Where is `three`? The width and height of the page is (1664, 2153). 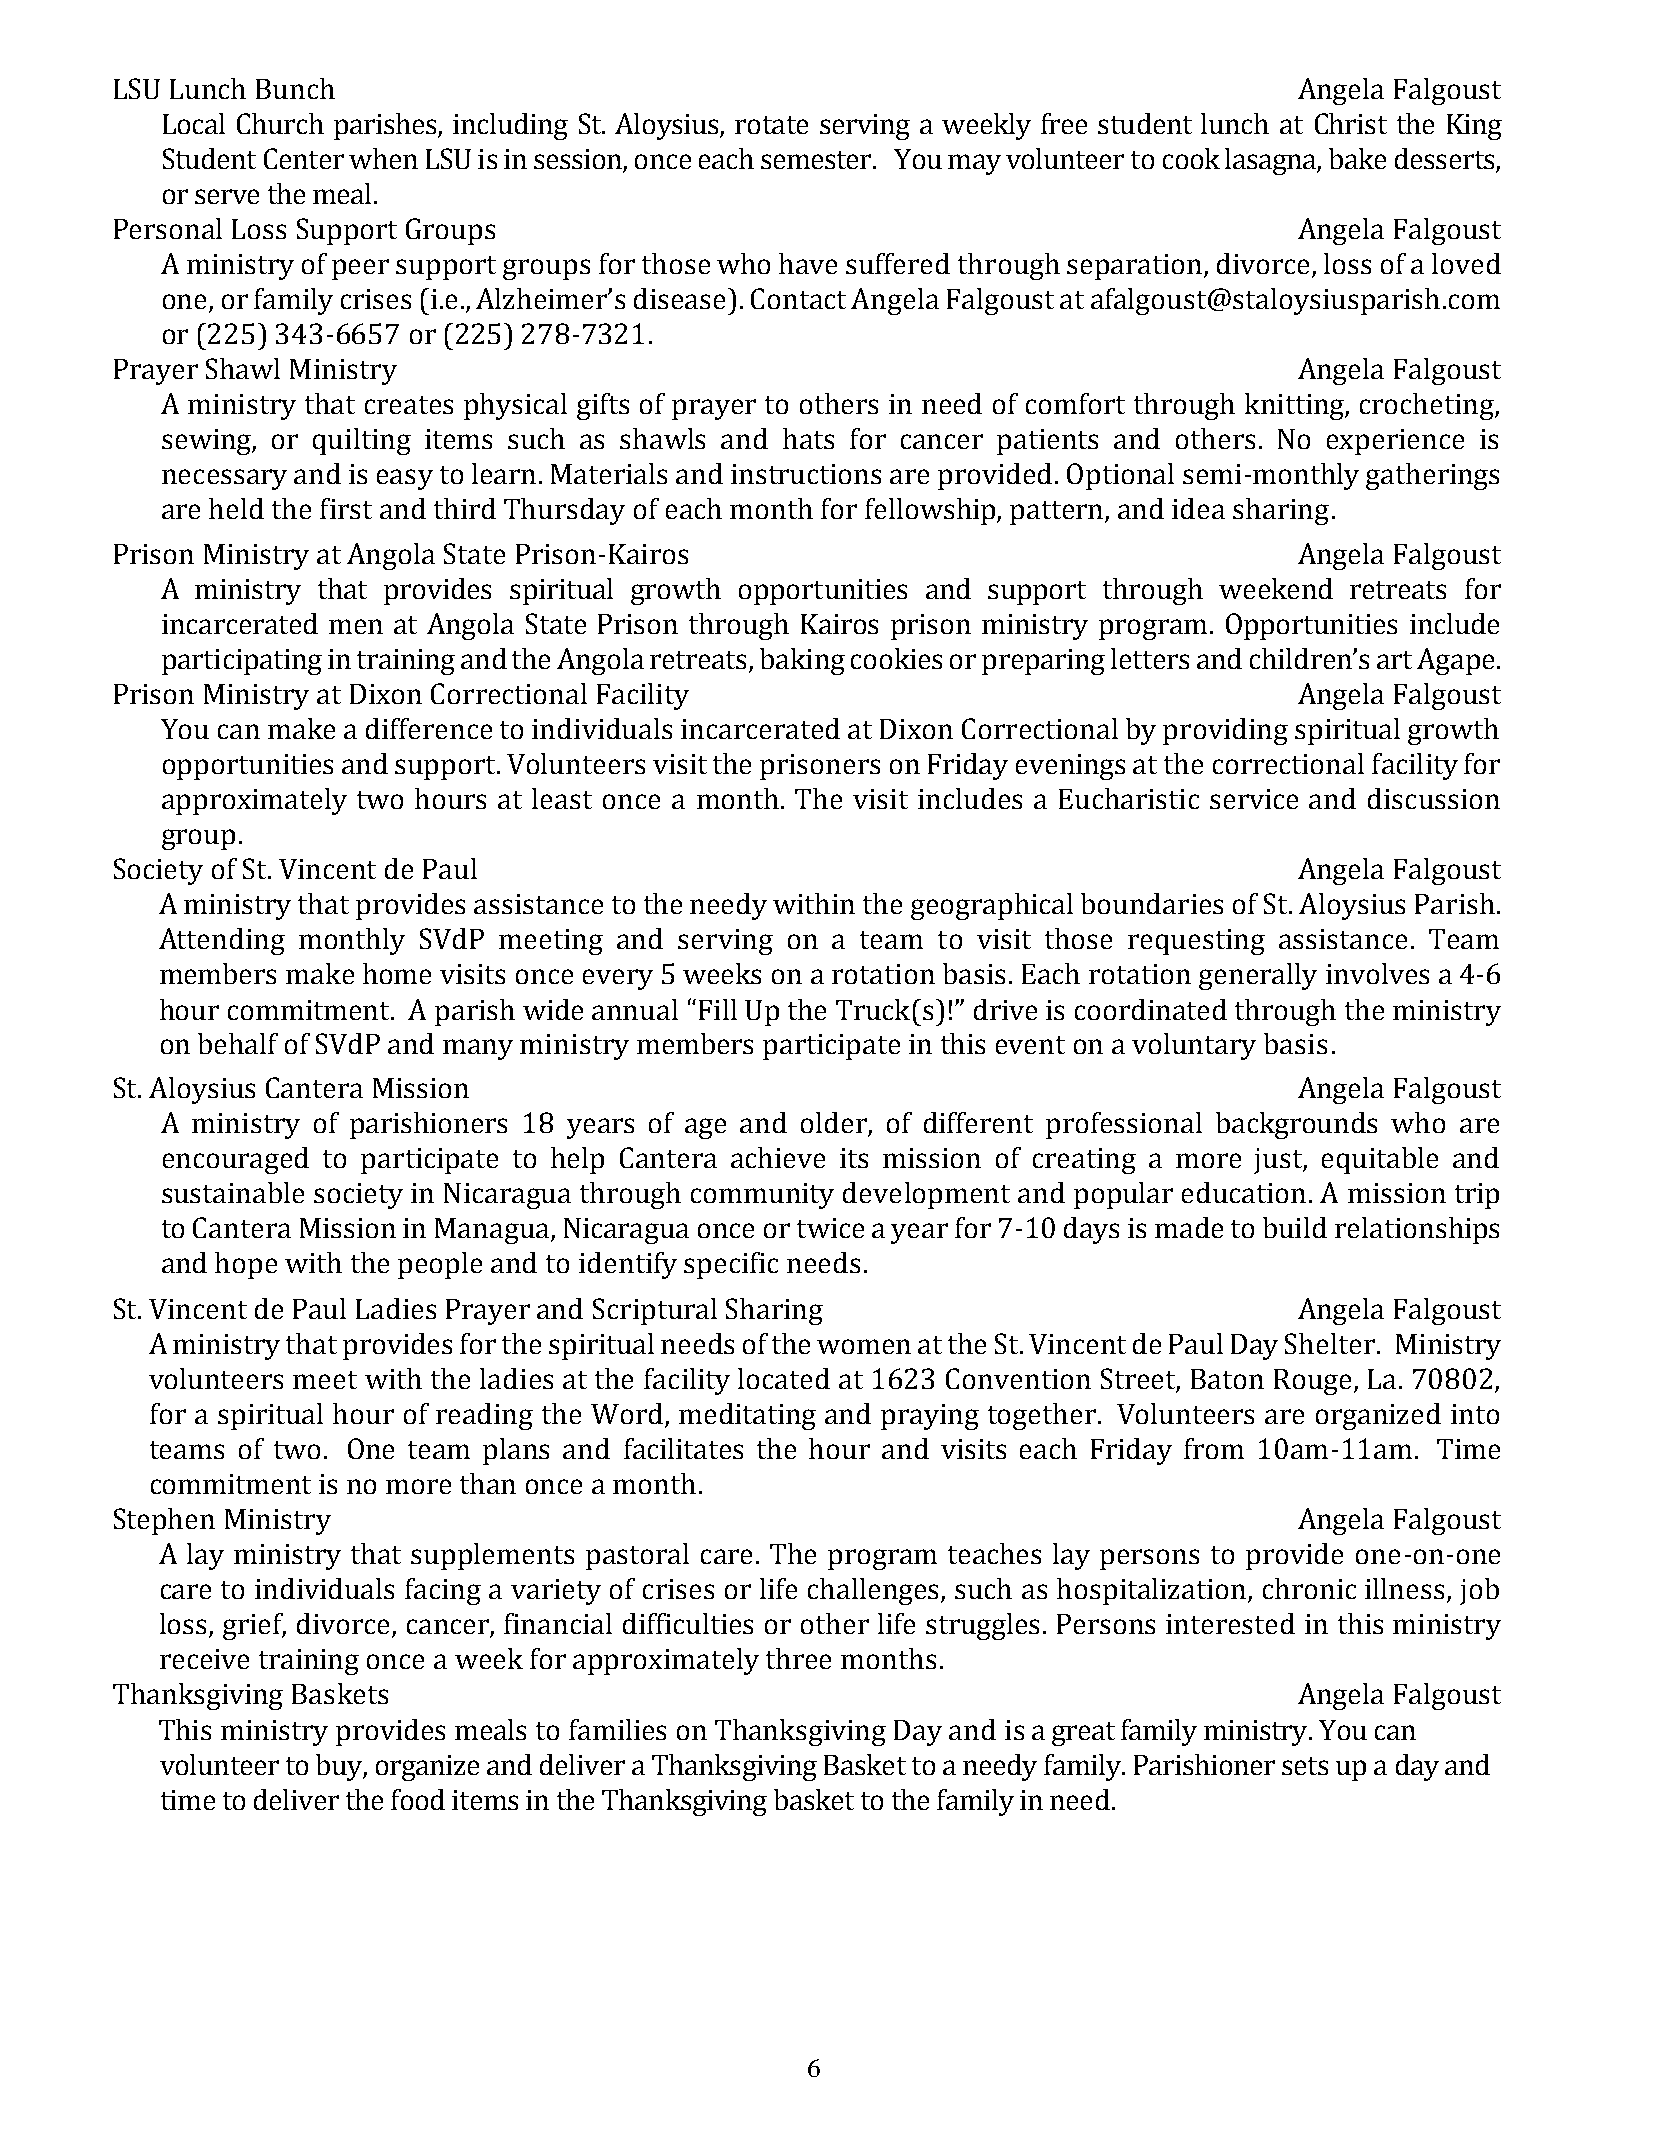
three is located at coordinates (798, 1658).
